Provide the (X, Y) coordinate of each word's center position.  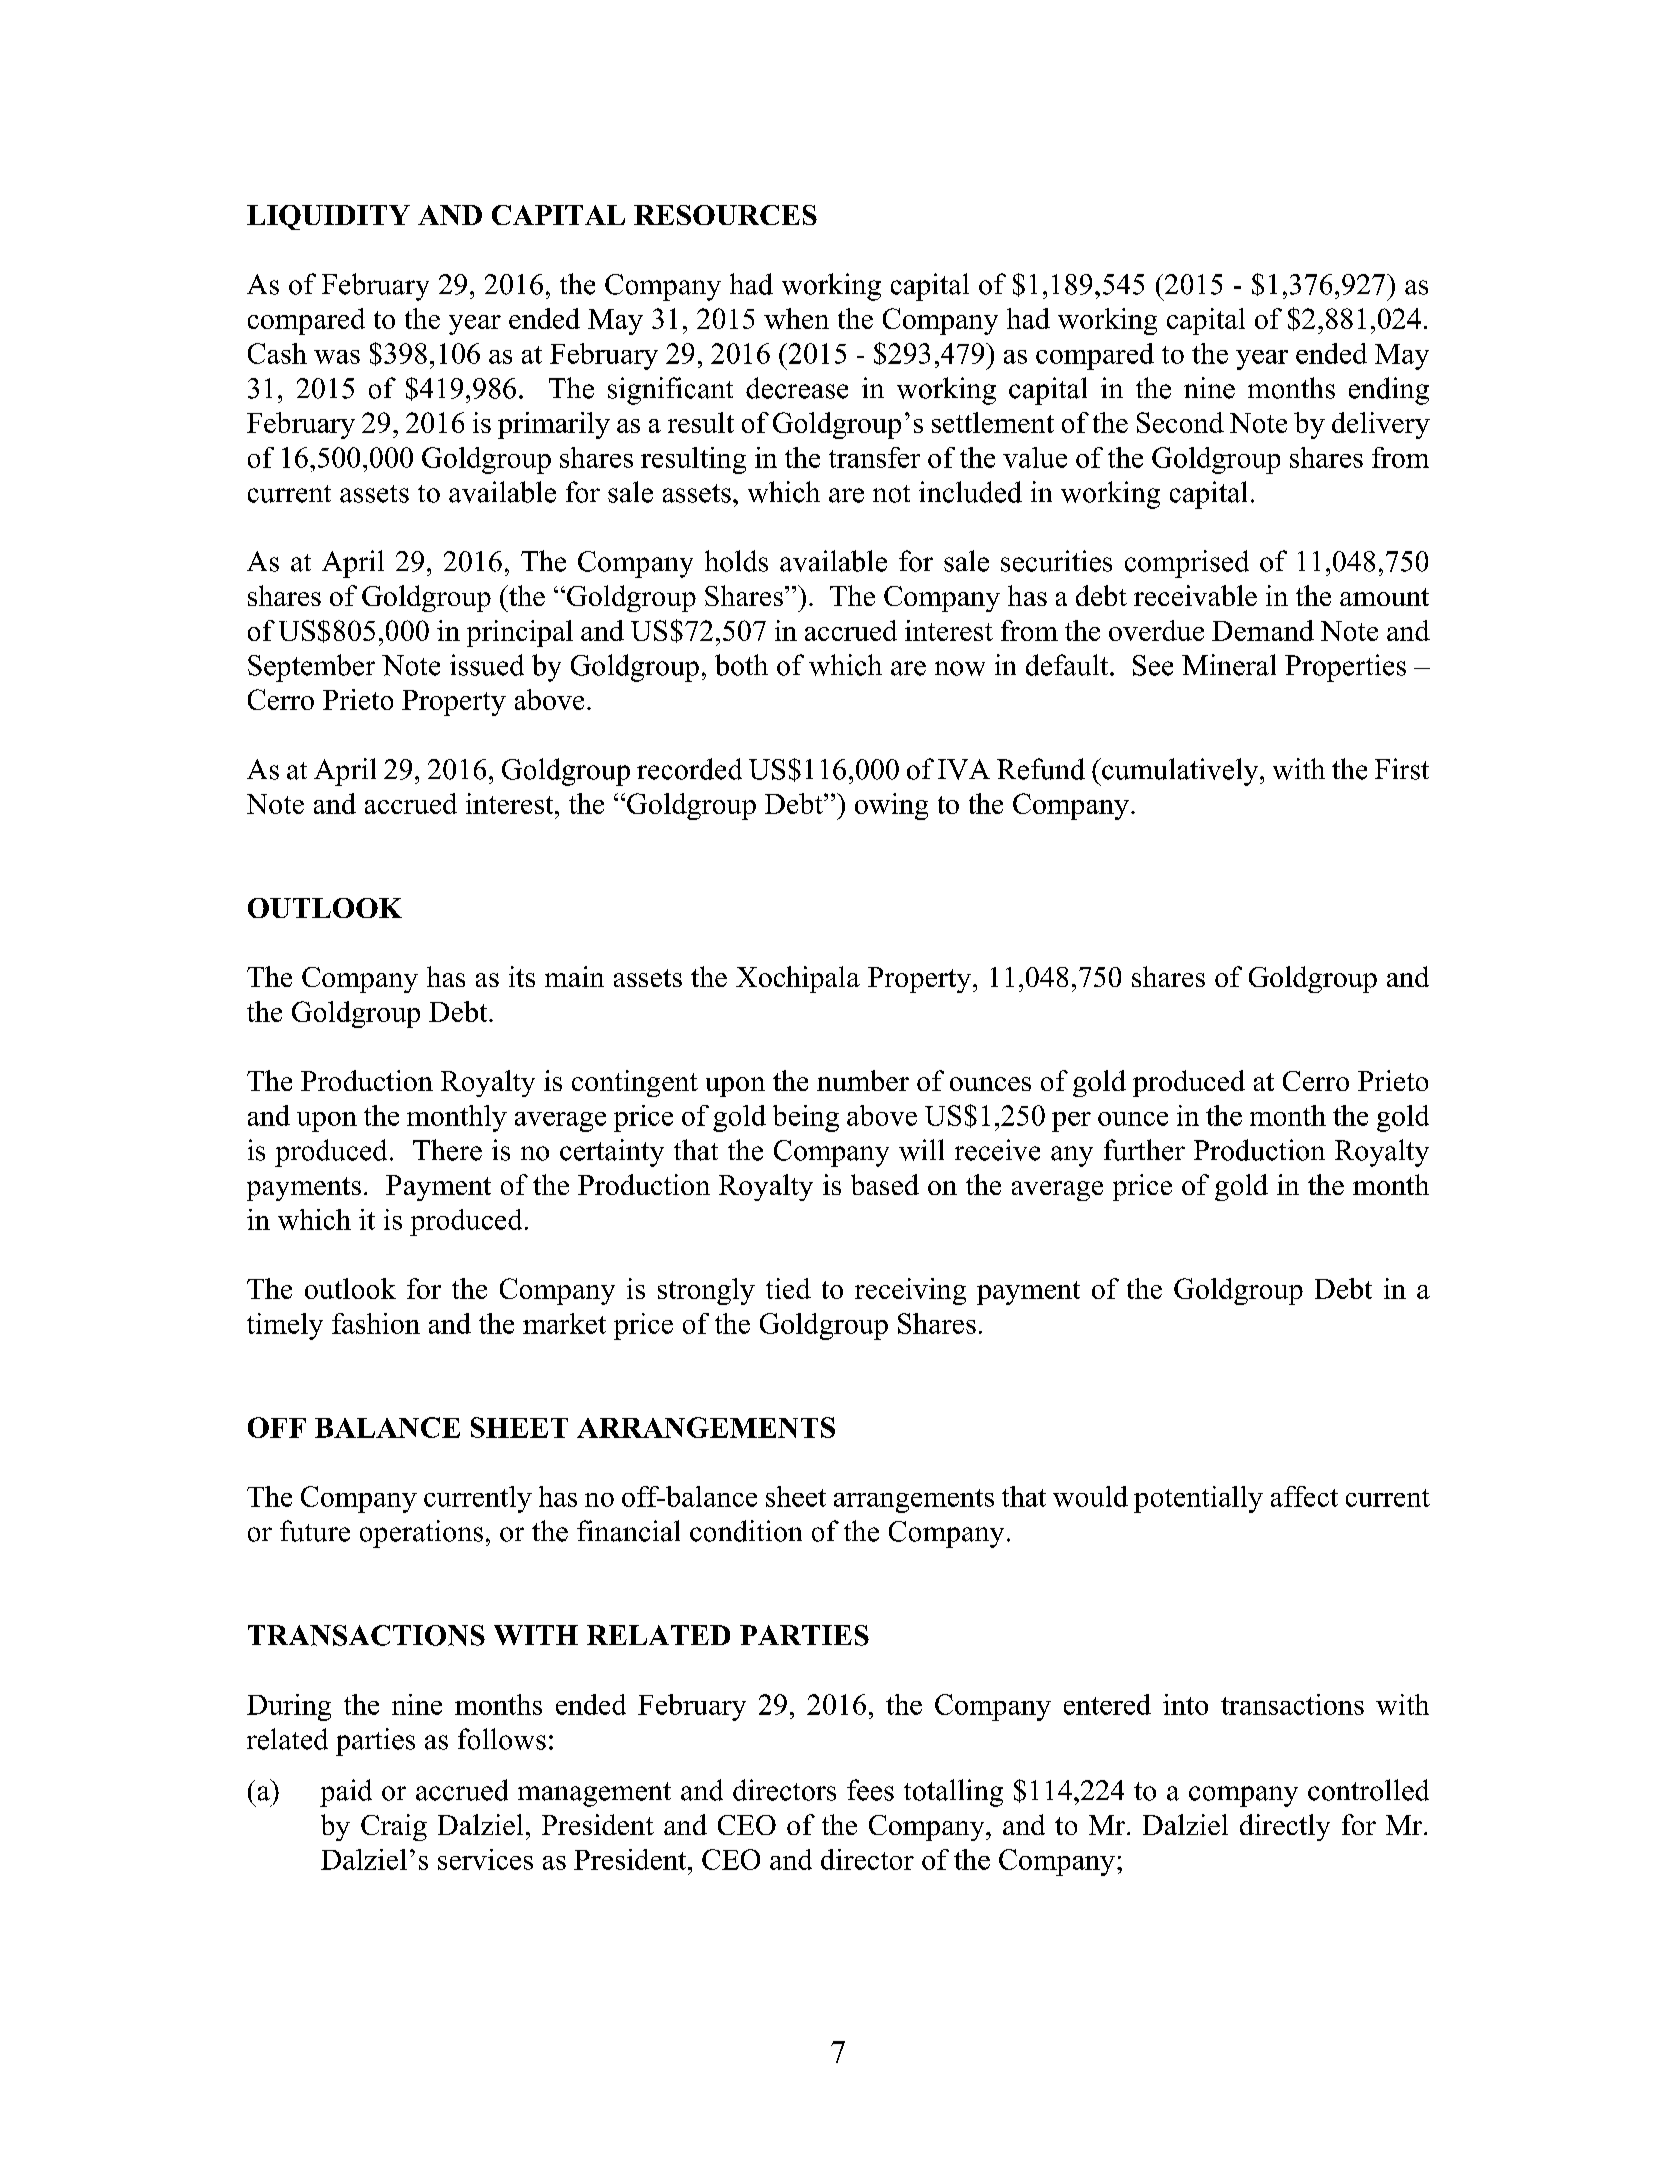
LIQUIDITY (328, 217)
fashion (376, 1323)
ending (1389, 391)
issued (487, 665)
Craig (394, 1827)
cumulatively (1180, 772)
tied (788, 1288)
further (1144, 1150)
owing (891, 806)
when (796, 318)
